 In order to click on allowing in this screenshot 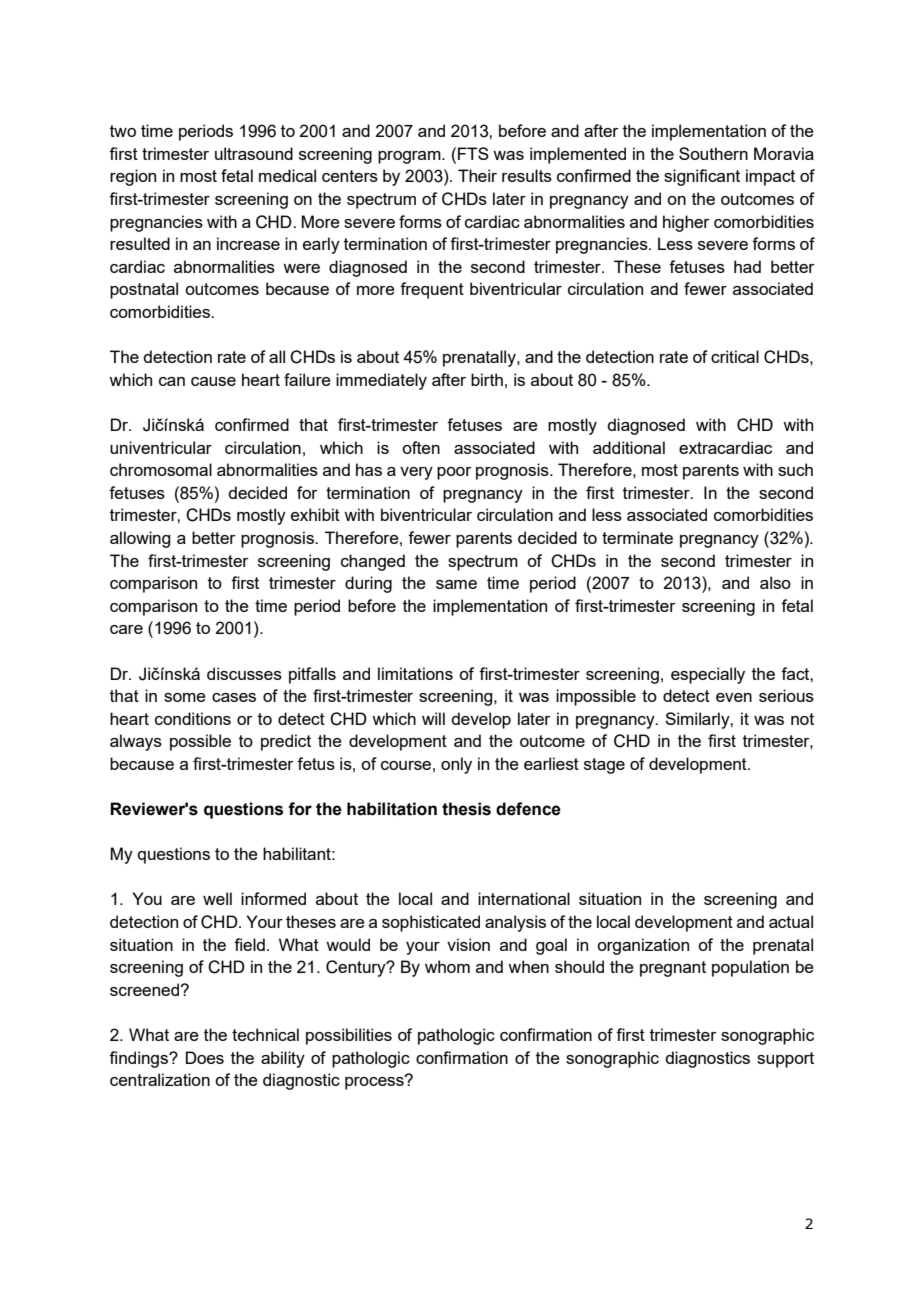, I will do `click(140, 539)`.
